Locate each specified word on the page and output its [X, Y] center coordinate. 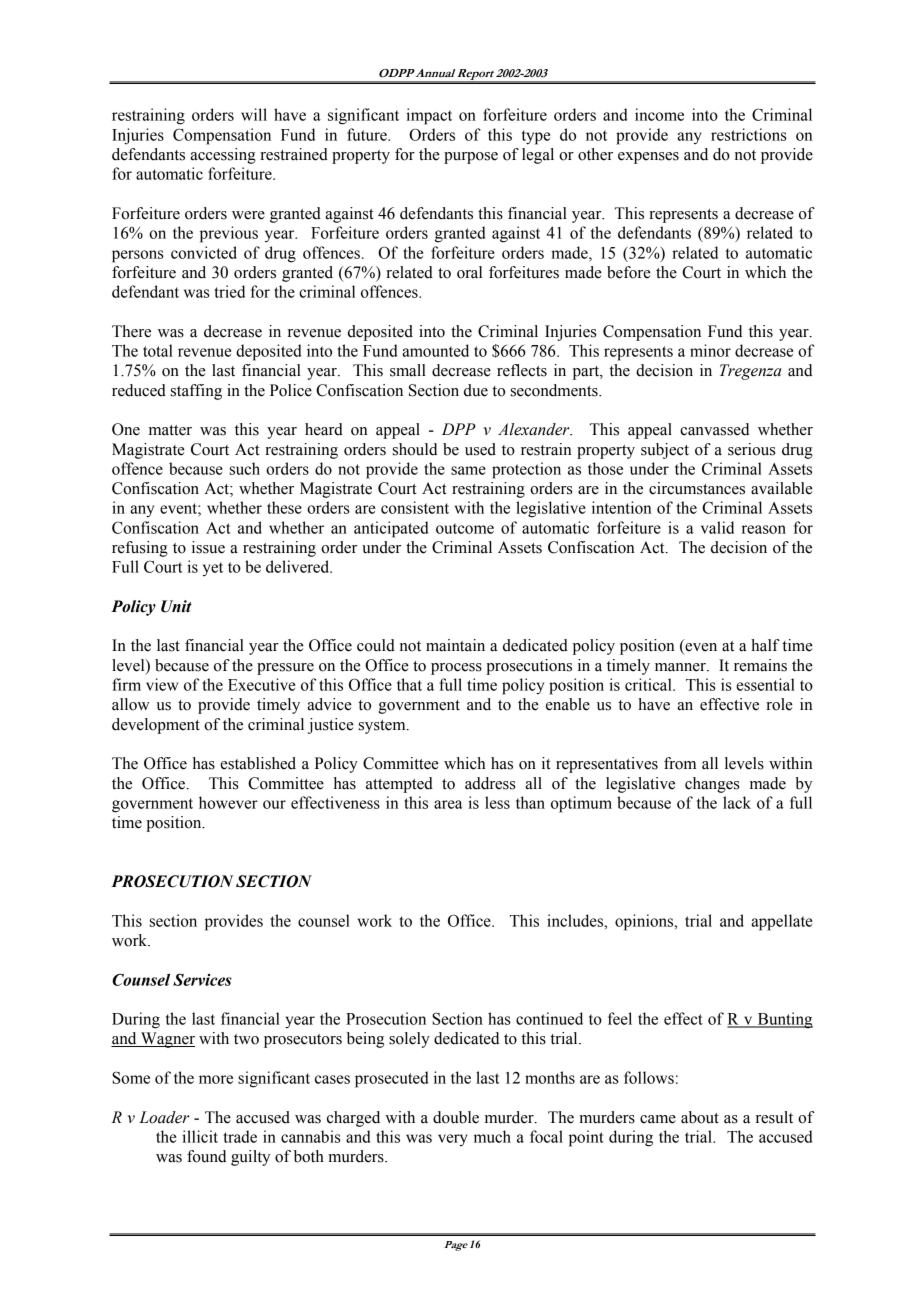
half [765, 645]
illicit [200, 1136]
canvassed [714, 429]
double [456, 1117]
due [476, 390]
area [448, 804]
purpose [471, 158]
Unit [176, 606]
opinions [645, 922]
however [228, 802]
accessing [223, 156]
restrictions [749, 134]
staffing [196, 392]
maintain [455, 645]
